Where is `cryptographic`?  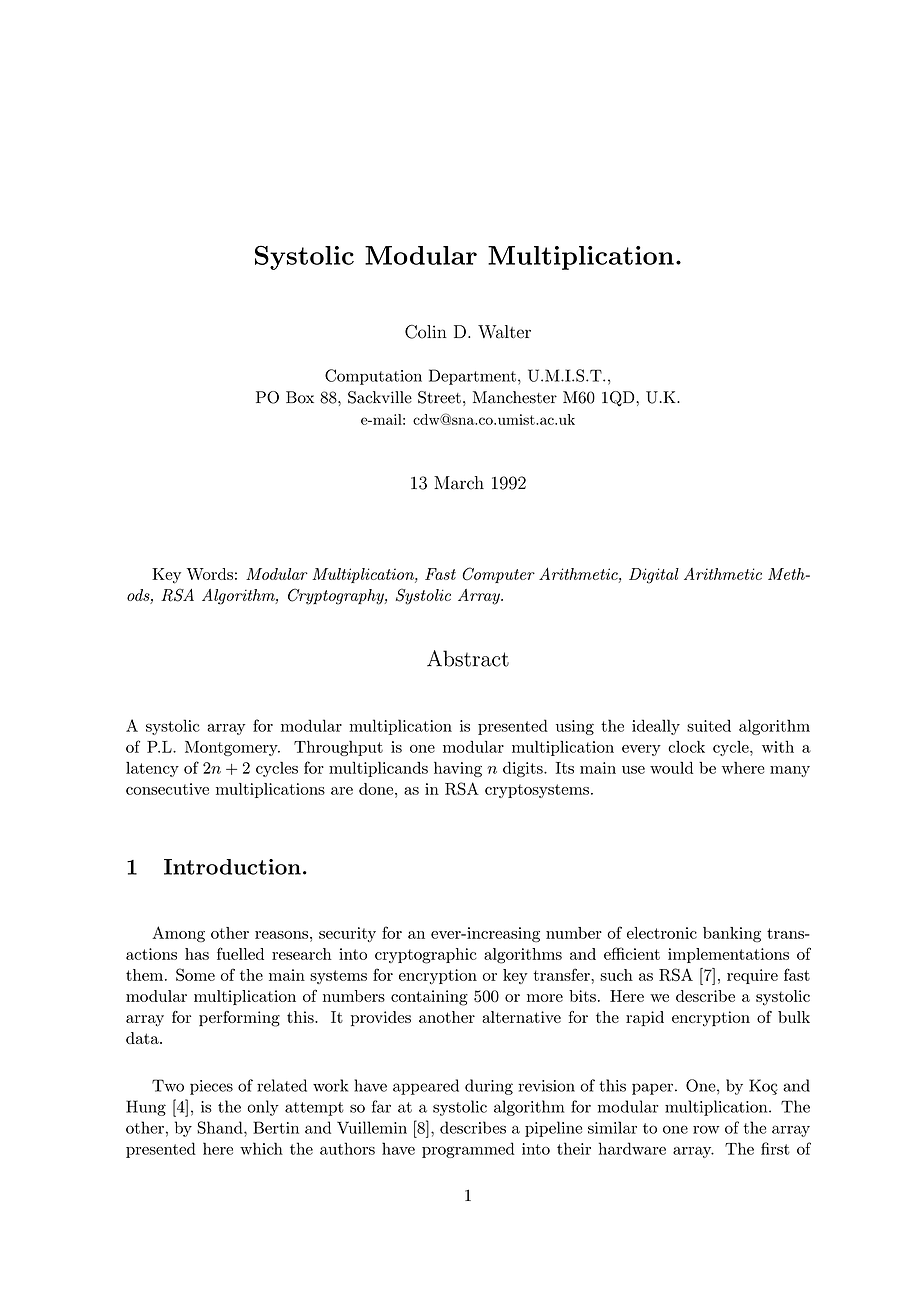
cryptographic is located at coordinates (425, 956).
